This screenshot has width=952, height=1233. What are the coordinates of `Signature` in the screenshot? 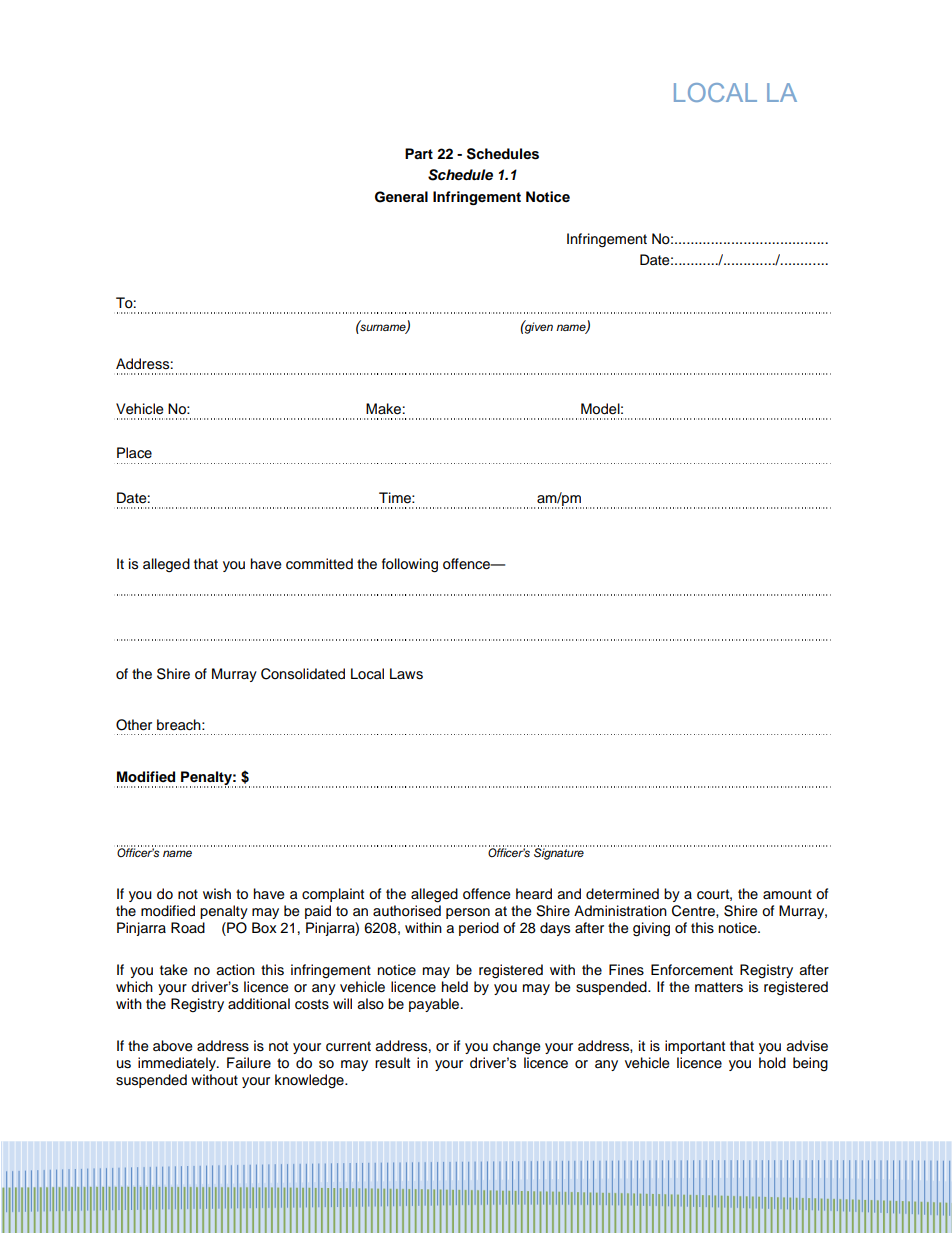 It's located at (559, 853).
